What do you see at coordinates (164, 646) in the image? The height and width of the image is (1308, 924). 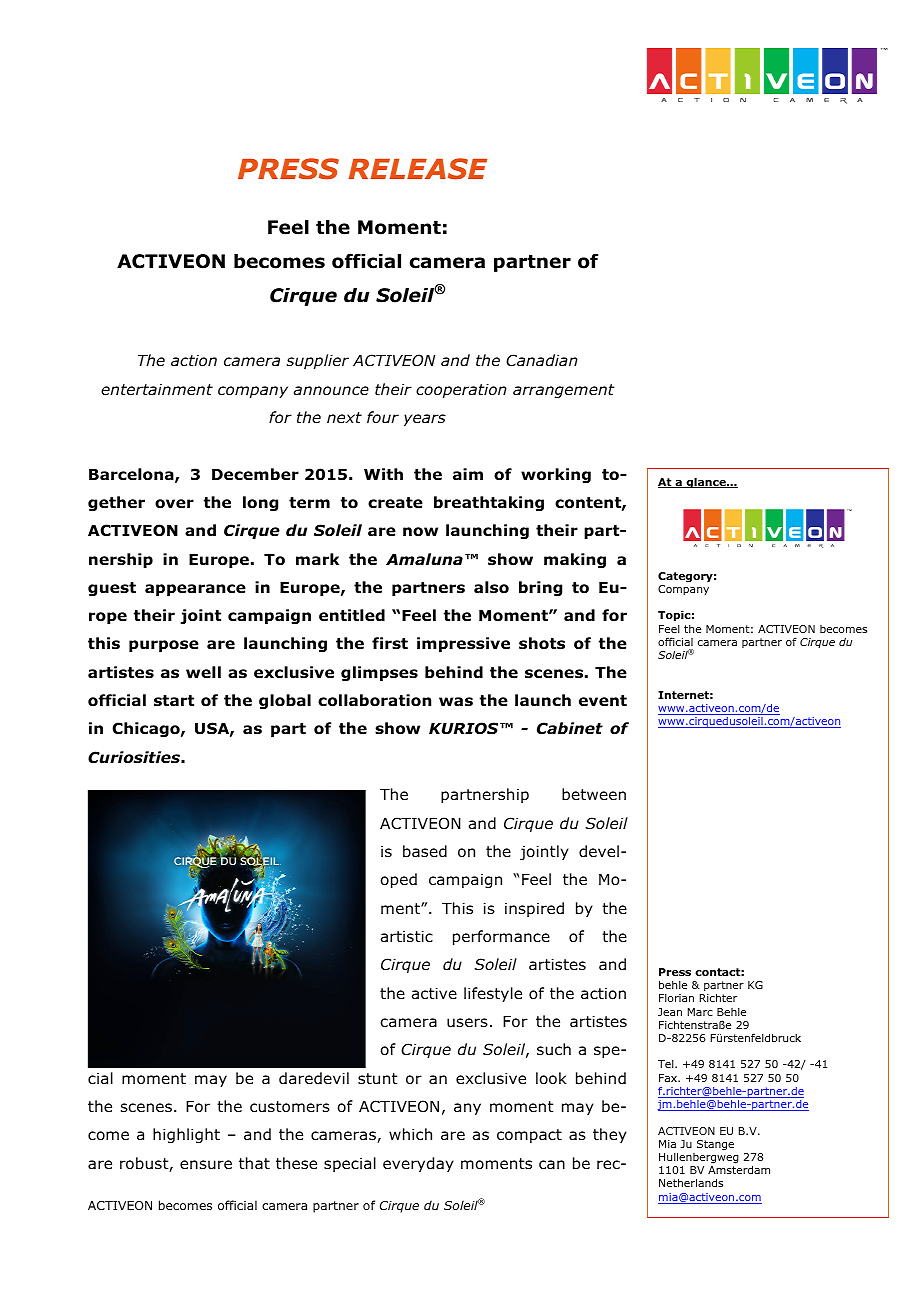 I see `purpose` at bounding box center [164, 646].
